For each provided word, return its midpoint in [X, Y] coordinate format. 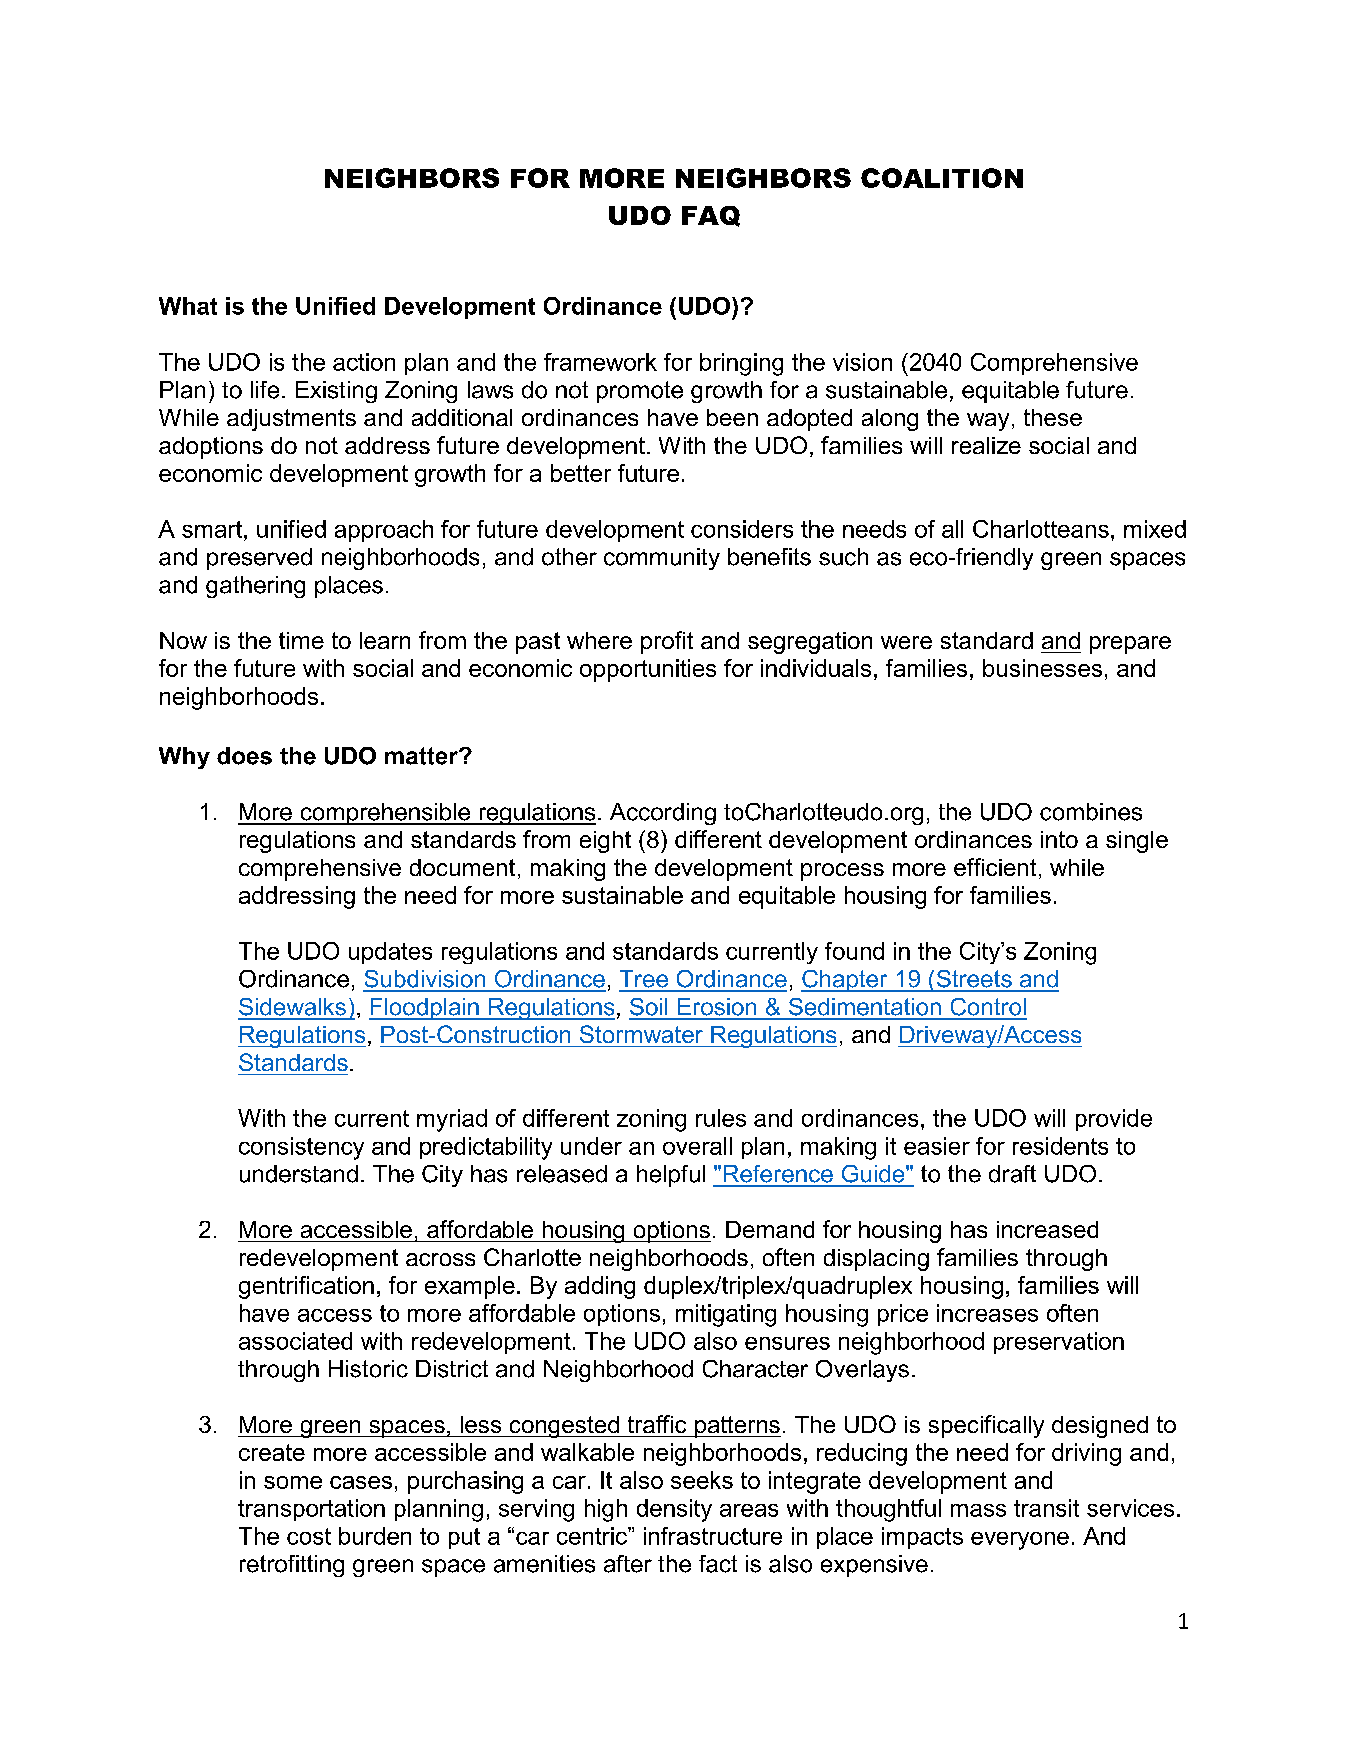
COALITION [942, 178]
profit [667, 642]
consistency [301, 1148]
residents [1060, 1146]
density [674, 1510]
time [301, 640]
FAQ [711, 216]
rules [721, 1118]
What [188, 306]
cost [309, 1536]
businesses [1042, 668]
